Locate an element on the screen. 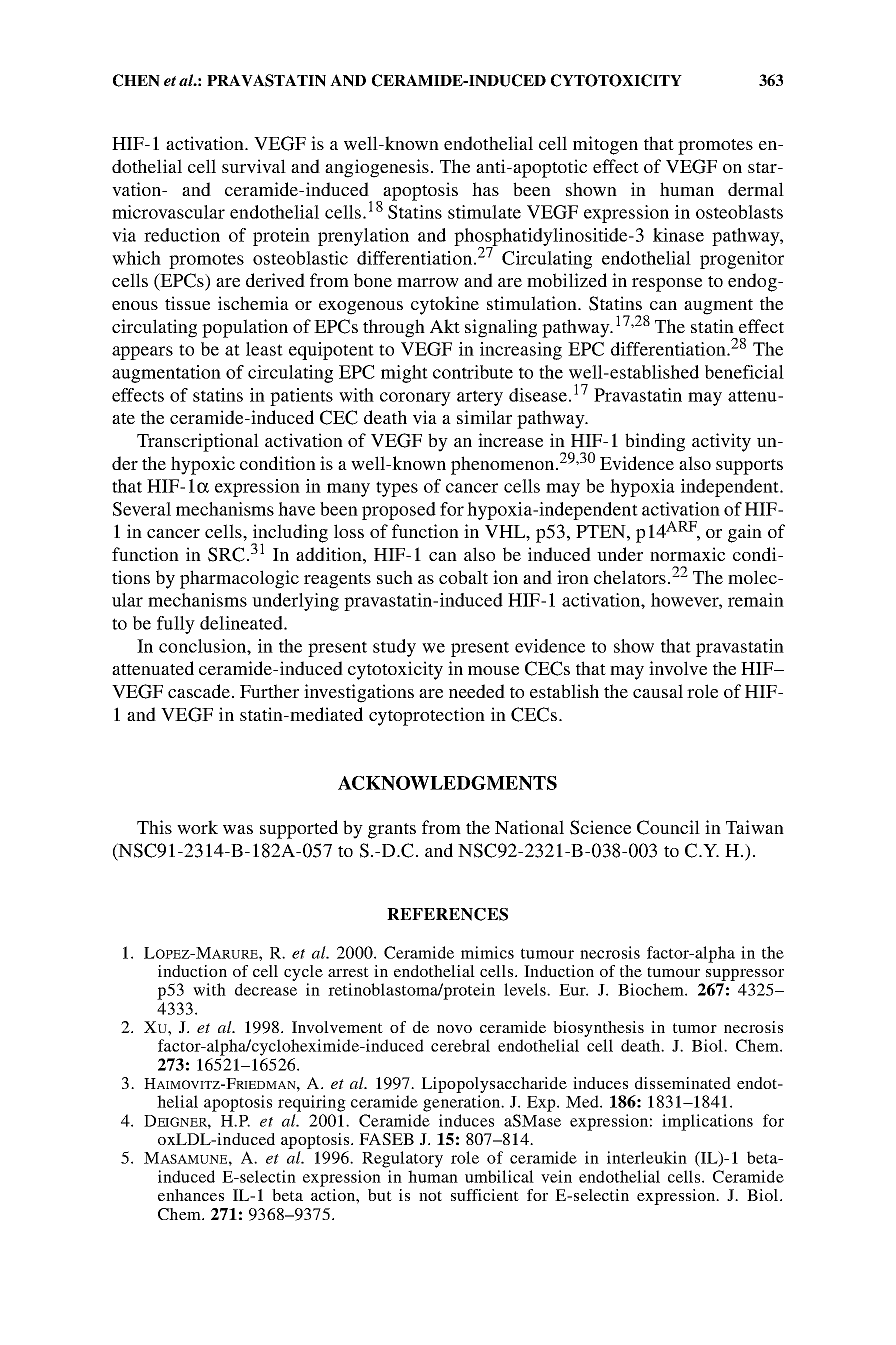 The image size is (896, 1345). mitogen is located at coordinates (605, 145).
